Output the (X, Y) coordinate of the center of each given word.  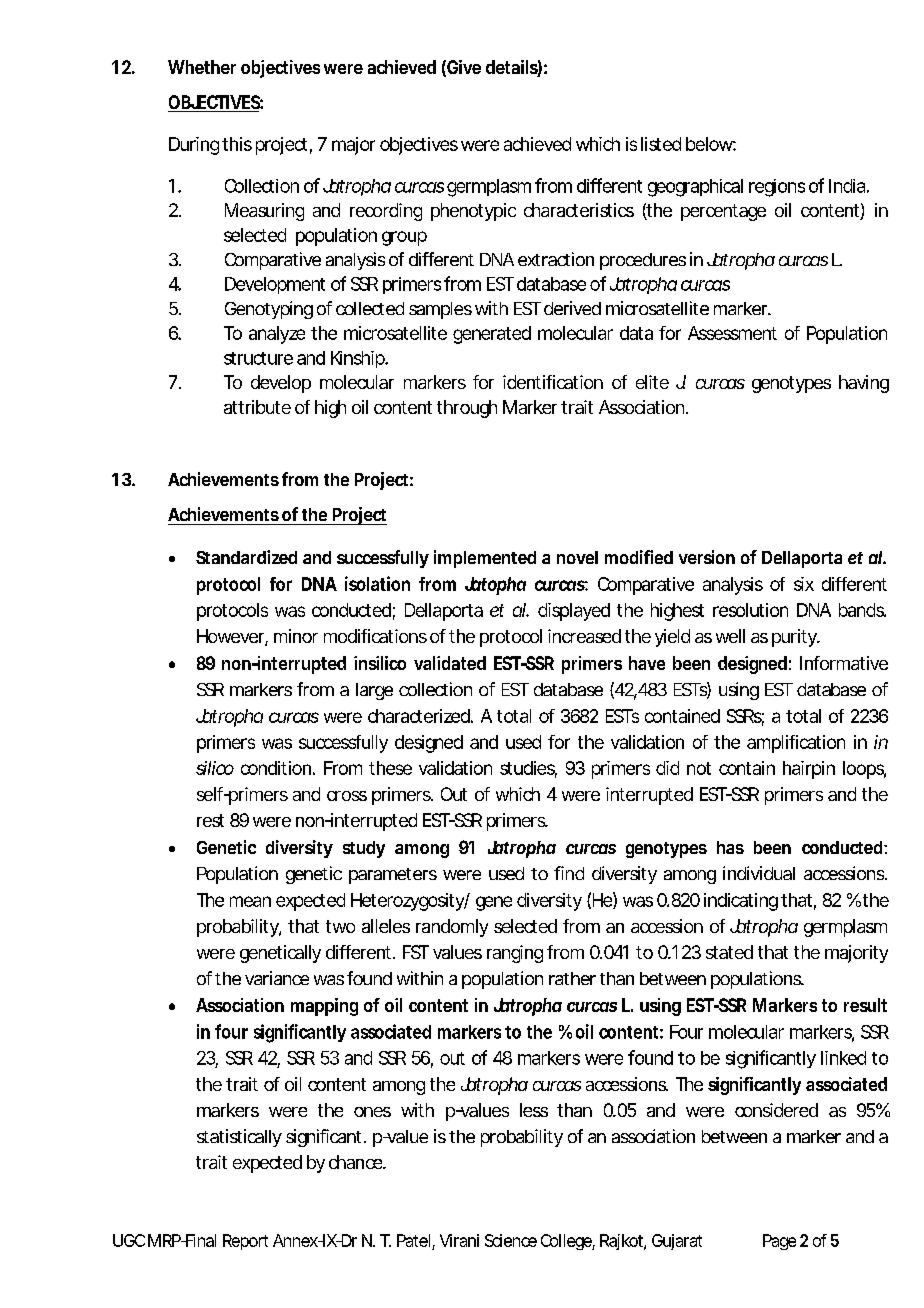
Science (511, 1240)
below (711, 144)
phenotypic (473, 212)
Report (245, 1242)
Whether (202, 67)
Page (779, 1242)
